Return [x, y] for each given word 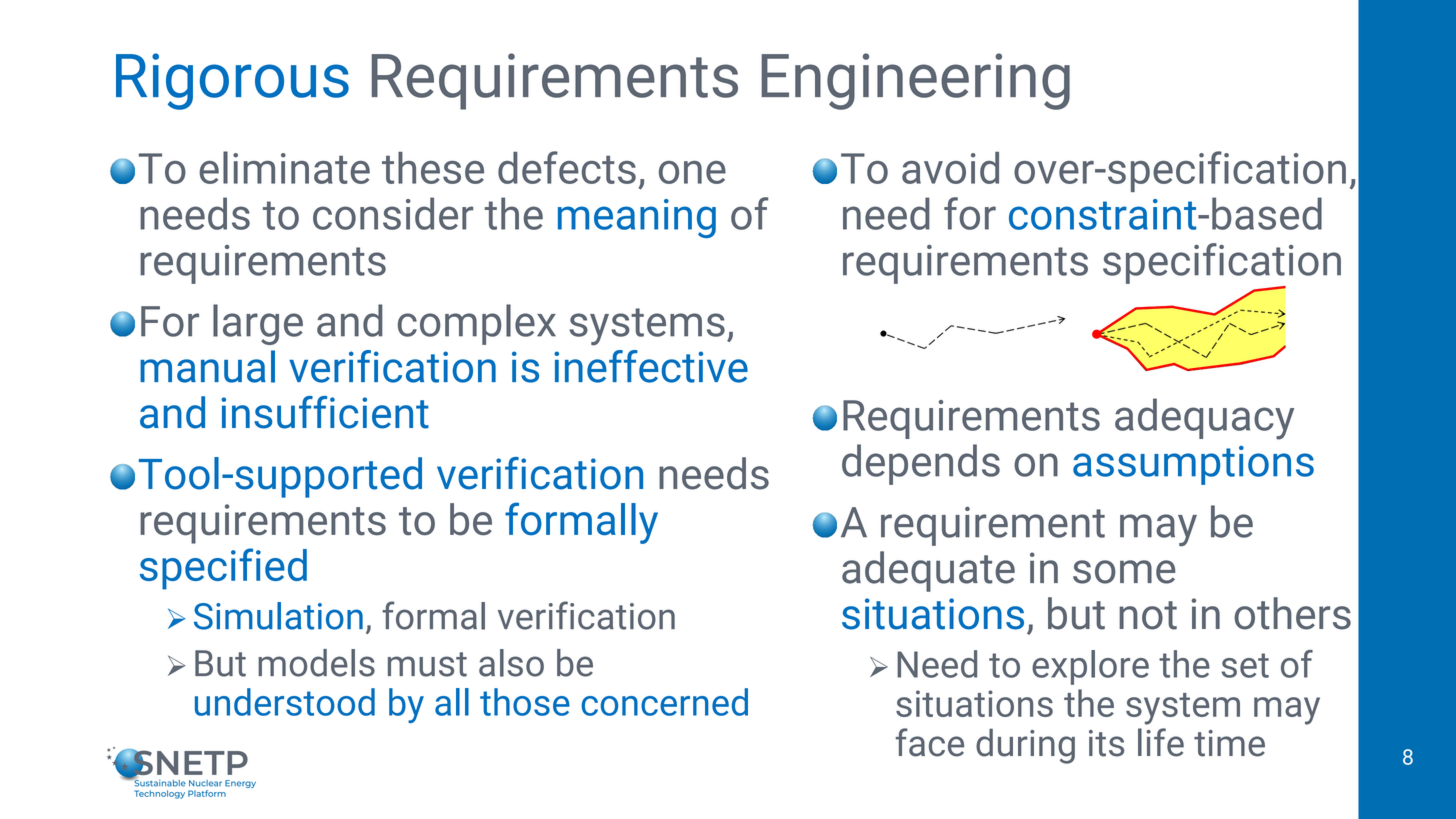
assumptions [1193, 465]
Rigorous [232, 81]
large [258, 324]
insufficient [325, 412]
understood [285, 702]
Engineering [915, 81]
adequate [928, 571]
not [1148, 615]
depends [921, 464]
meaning [637, 218]
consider [393, 213]
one [692, 172]
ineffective [651, 366]
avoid [950, 168]
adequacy [1204, 419]
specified [223, 569]
